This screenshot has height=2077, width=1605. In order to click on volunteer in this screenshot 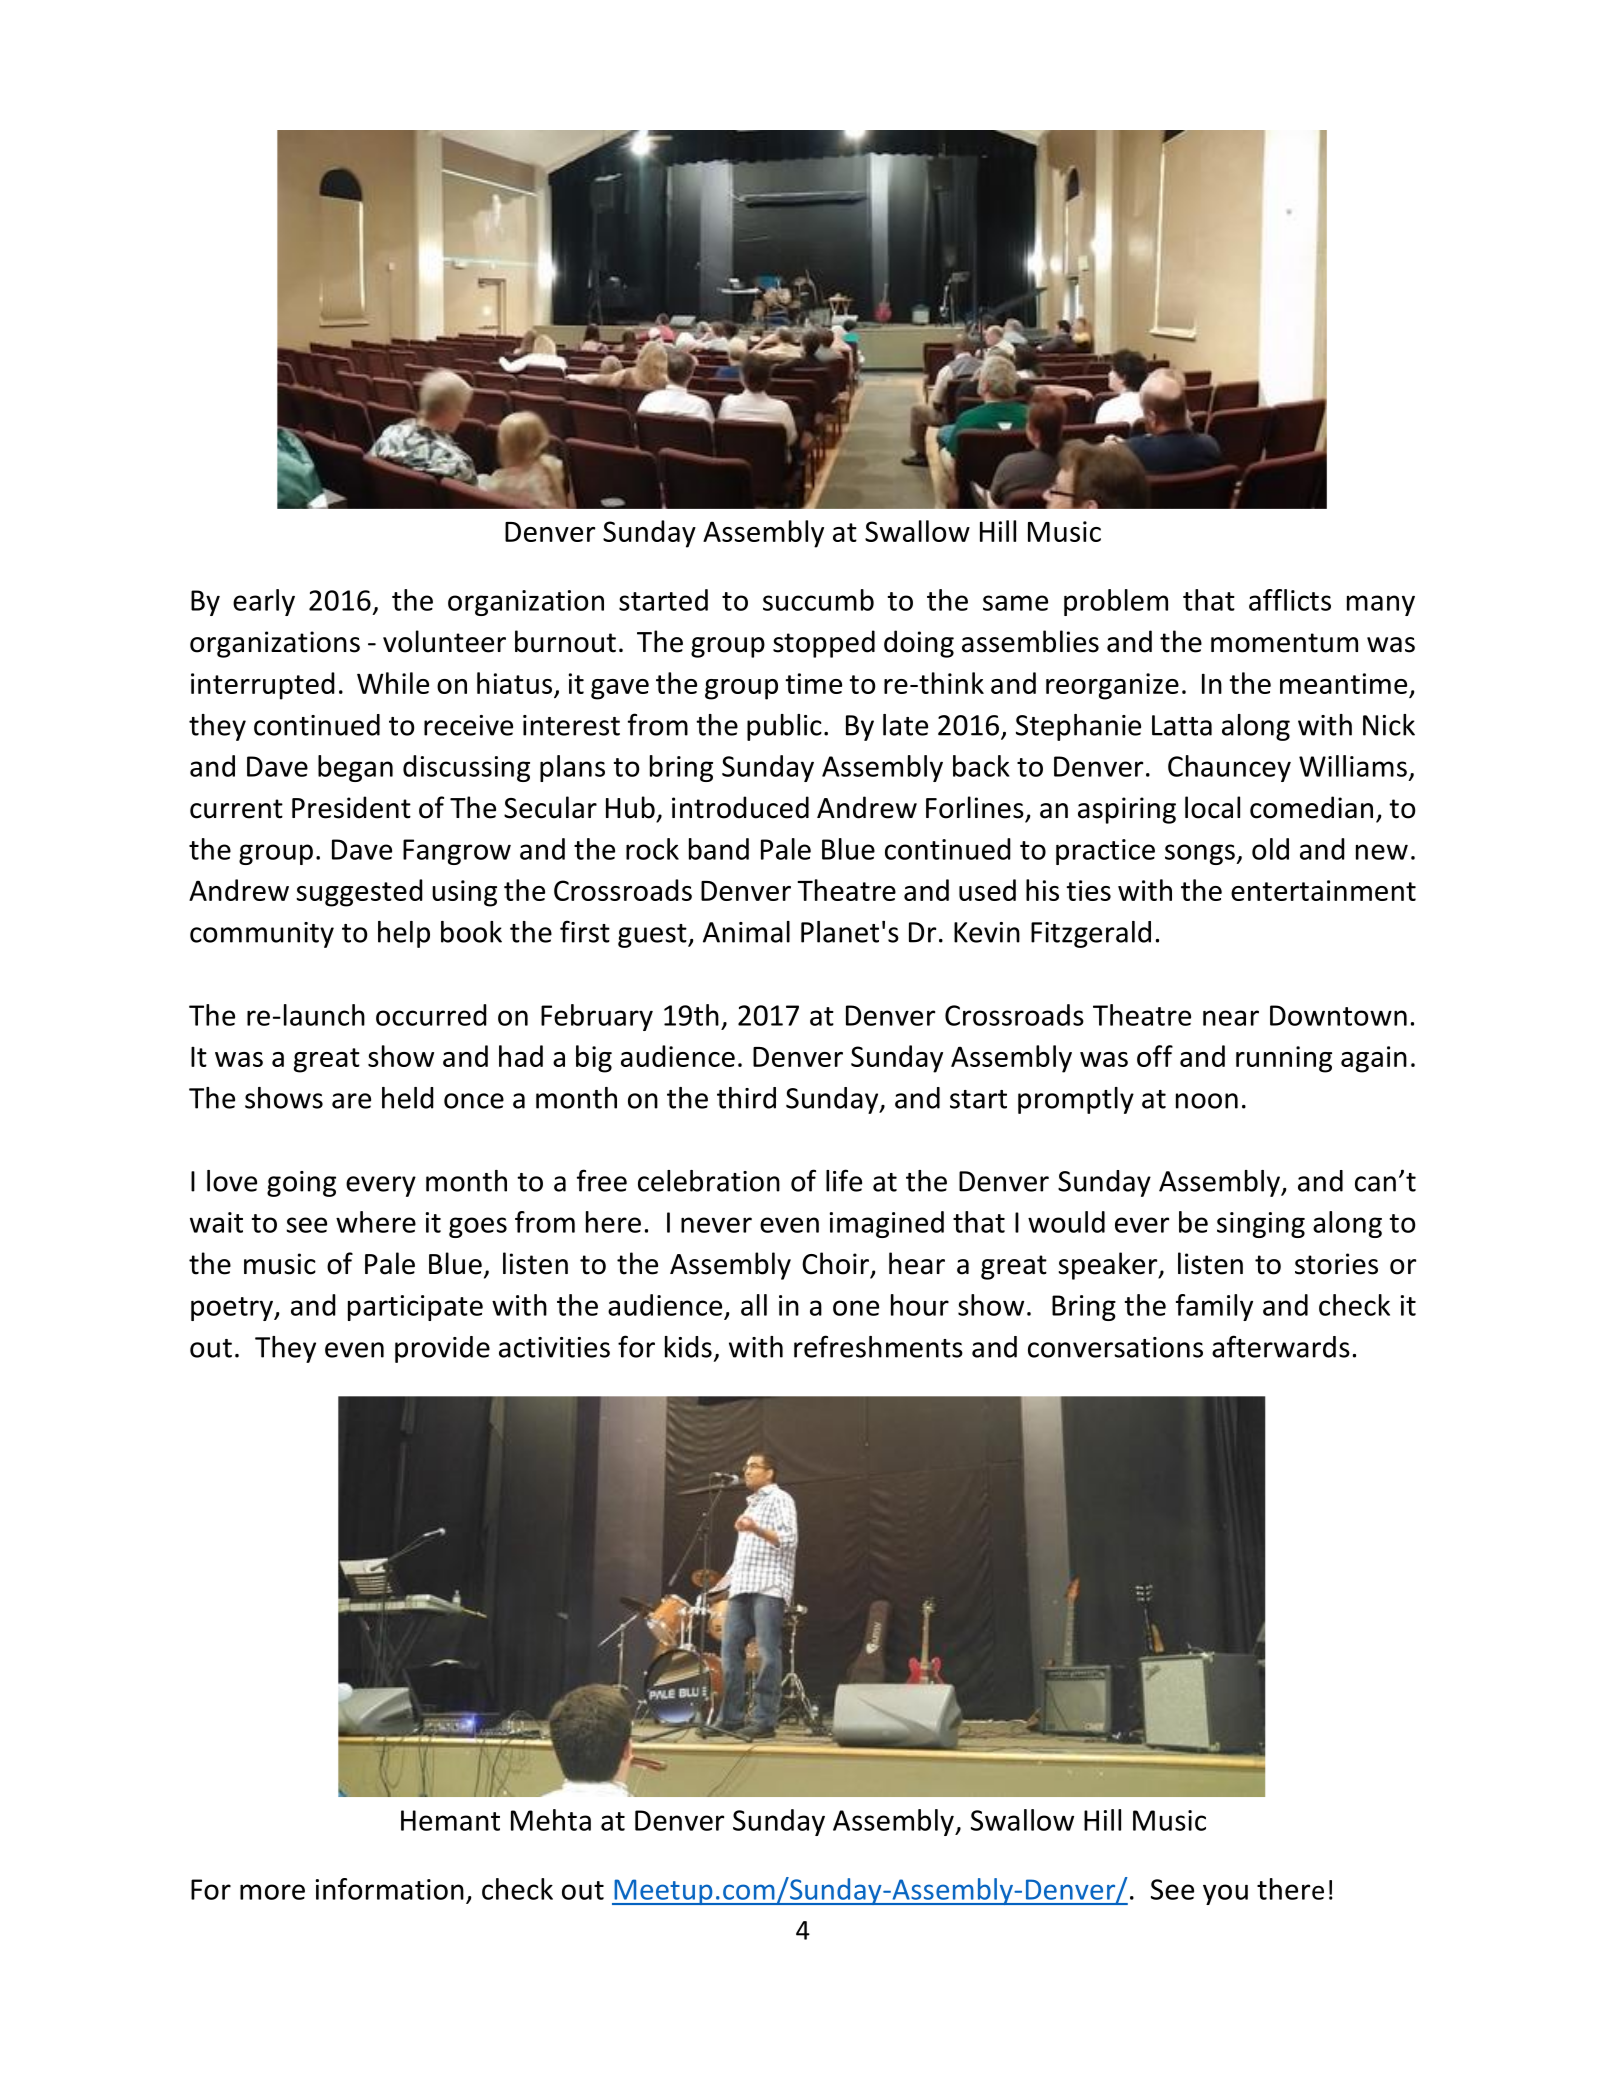, I will do `click(444, 641)`.
